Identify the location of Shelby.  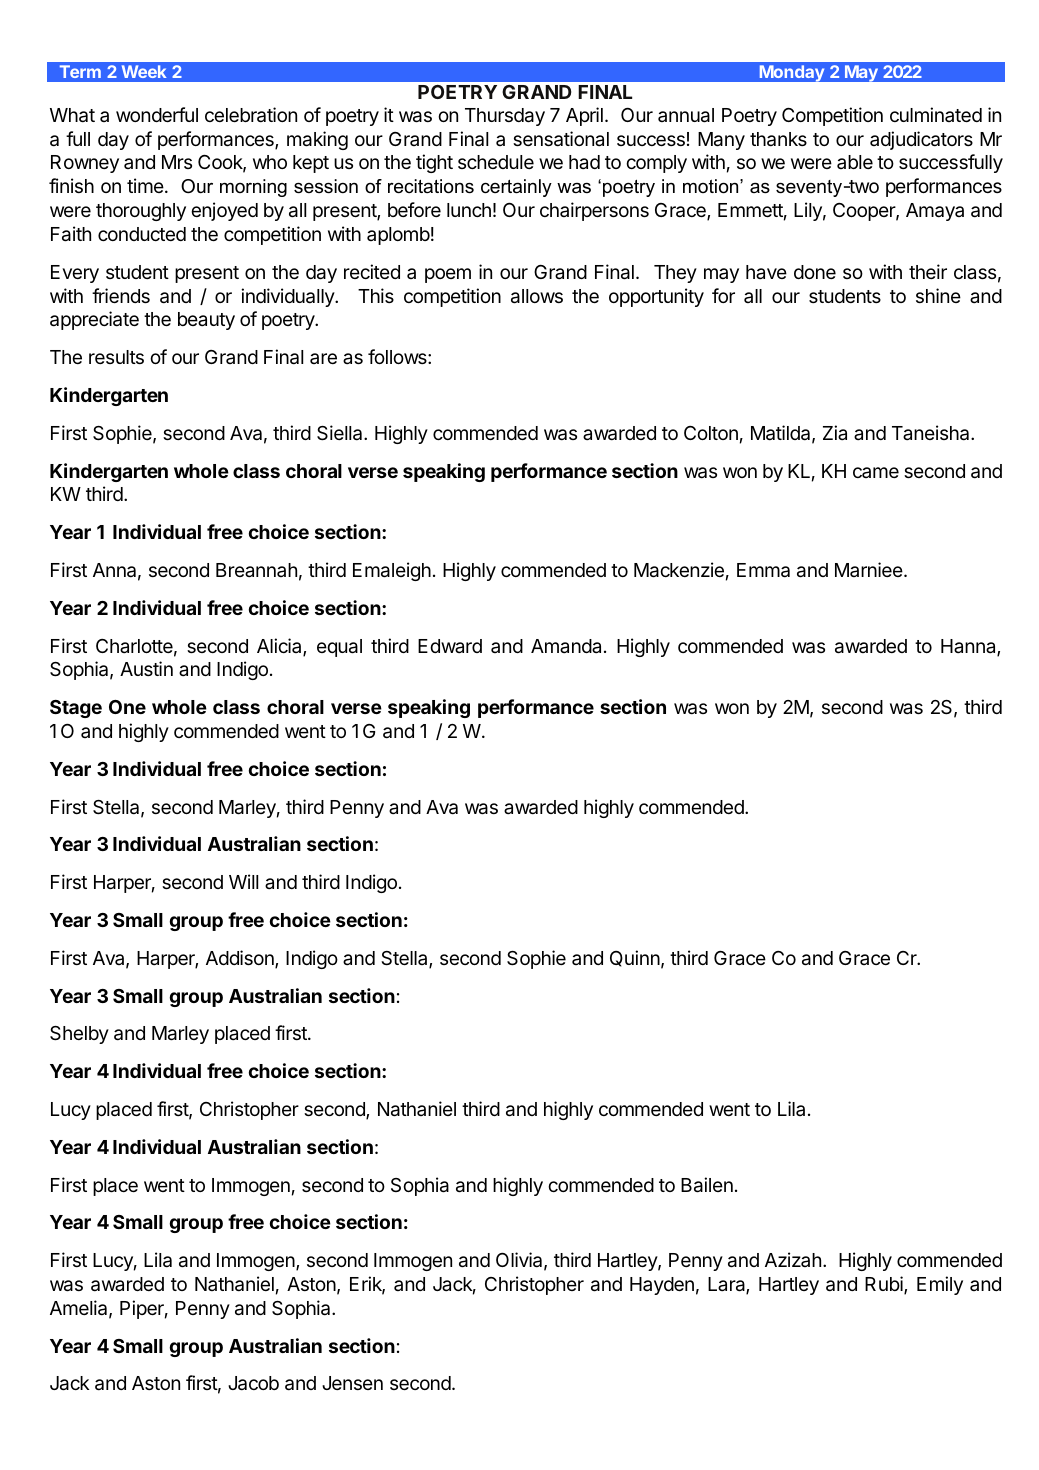
(79, 1035).
